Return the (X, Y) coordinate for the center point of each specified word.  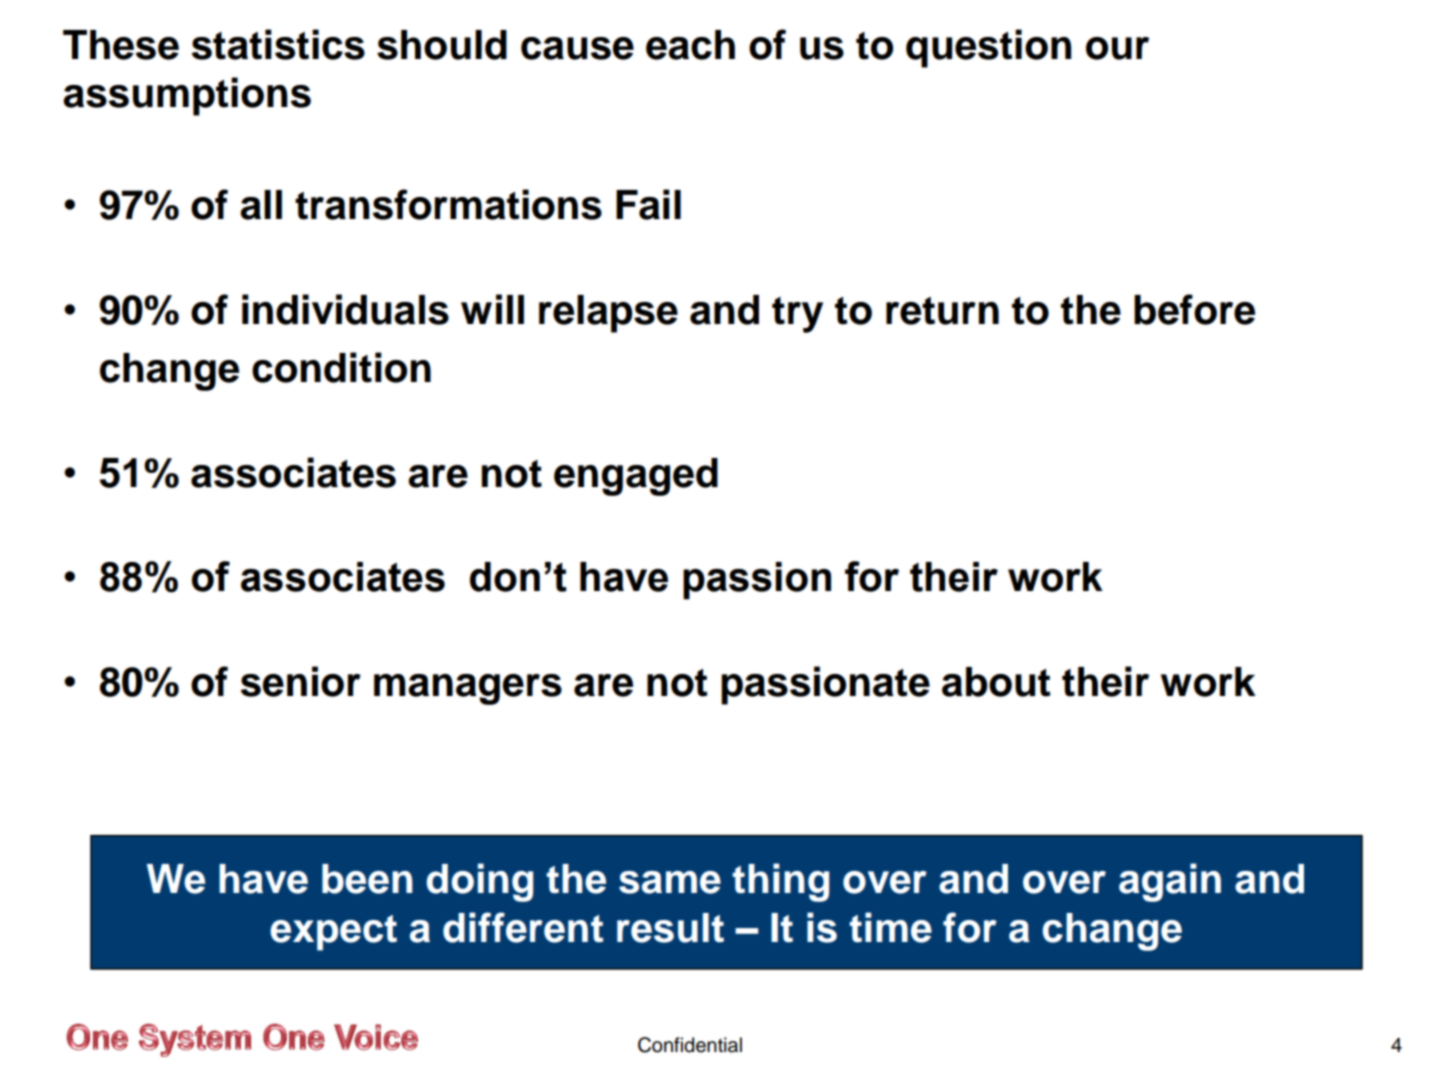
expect (333, 933)
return (942, 311)
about (996, 682)
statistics (278, 44)
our (1117, 48)
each (690, 45)
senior (301, 681)
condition (341, 367)
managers (468, 689)
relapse (608, 314)
